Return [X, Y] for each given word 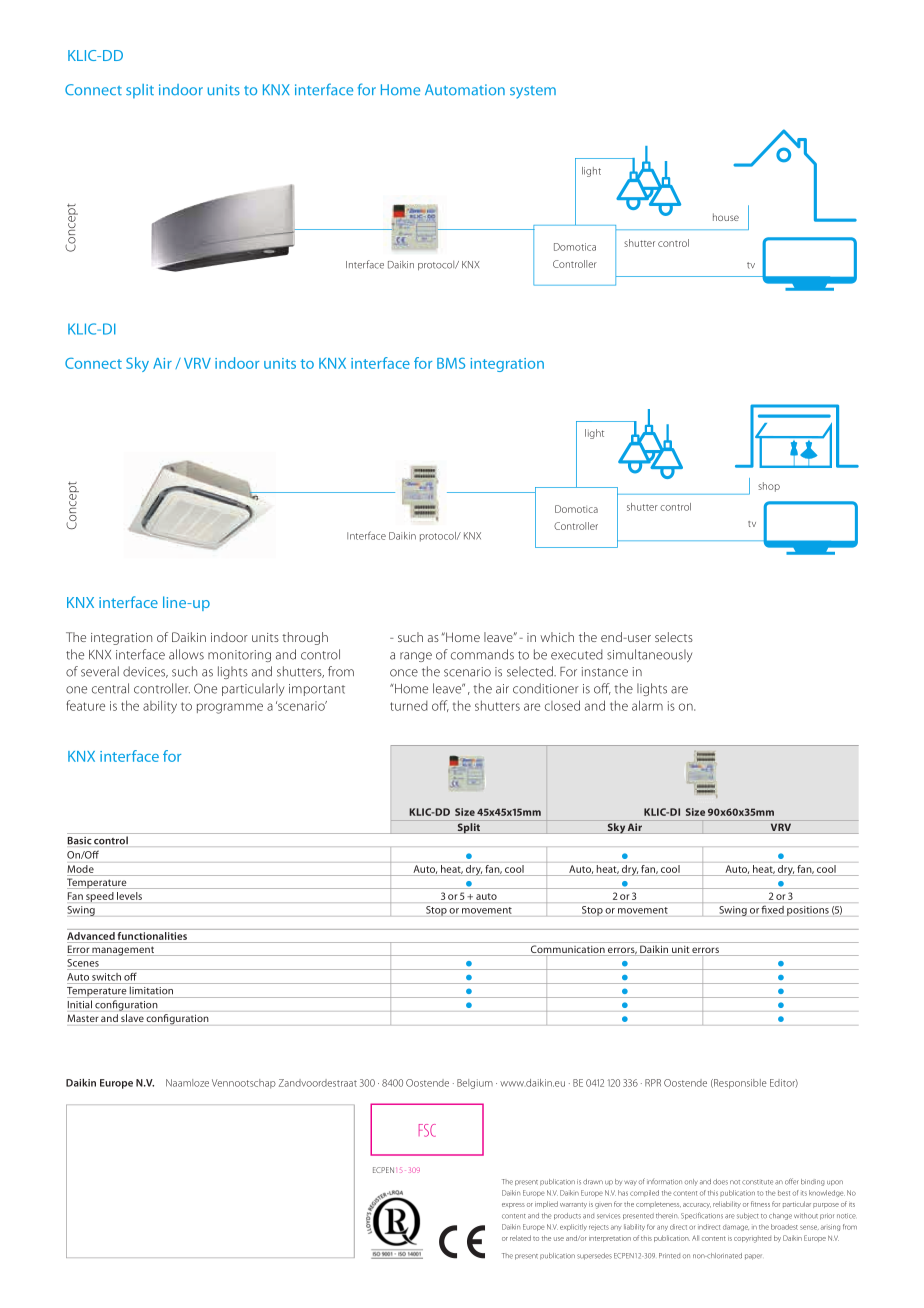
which [557, 637]
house [726, 217]
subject [748, 1216]
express [513, 1205]
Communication [568, 950]
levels [129, 896]
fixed [773, 910]
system [533, 92]
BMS [451, 363]
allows [186, 654]
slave [132, 1018]
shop [769, 487]
